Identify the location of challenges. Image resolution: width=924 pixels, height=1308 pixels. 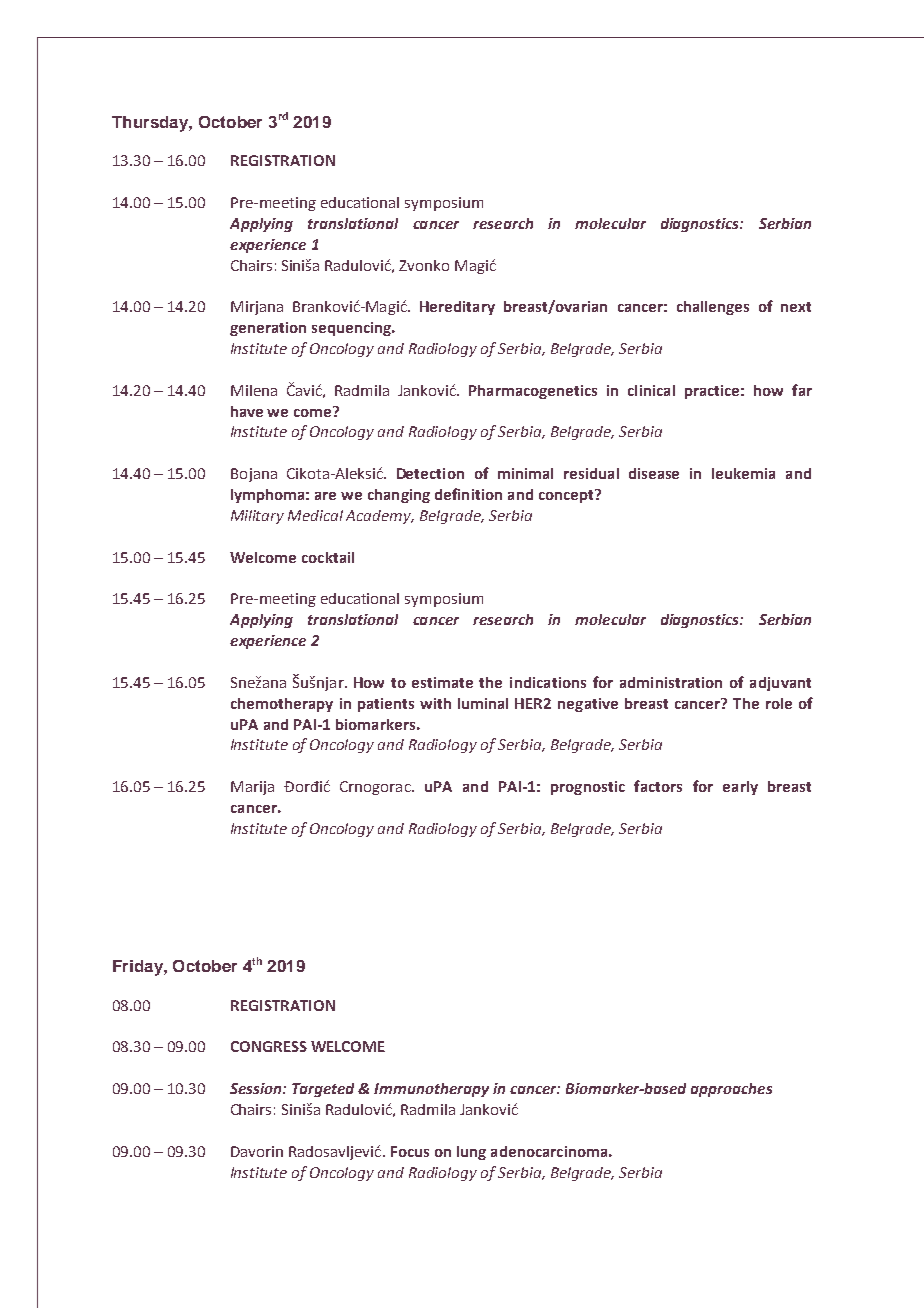
(713, 308).
